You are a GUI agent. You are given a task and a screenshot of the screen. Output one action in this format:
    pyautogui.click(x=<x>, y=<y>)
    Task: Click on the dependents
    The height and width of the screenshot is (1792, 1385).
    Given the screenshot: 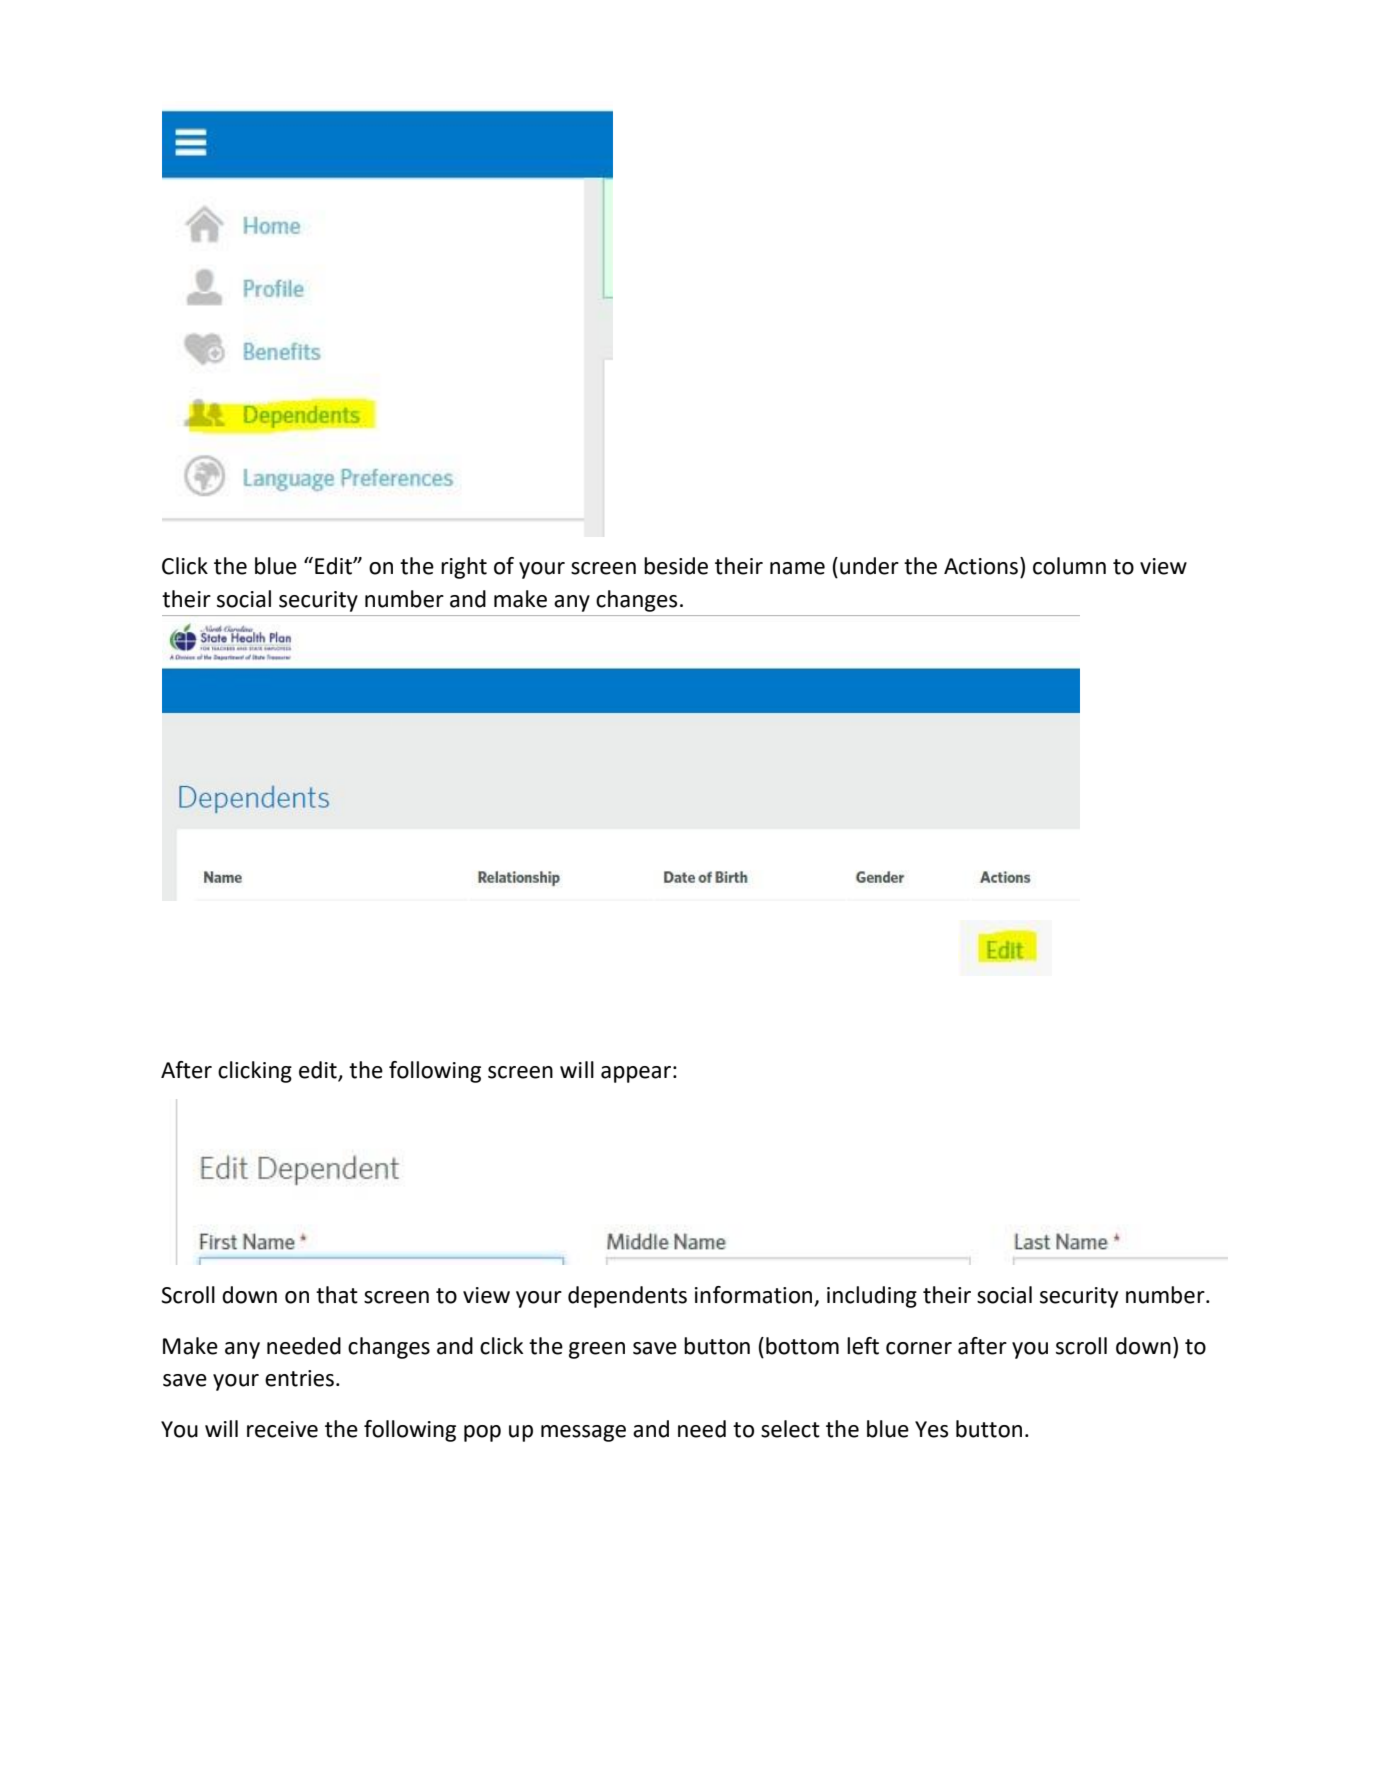 What is the action you would take?
    pyautogui.click(x=627, y=1297)
